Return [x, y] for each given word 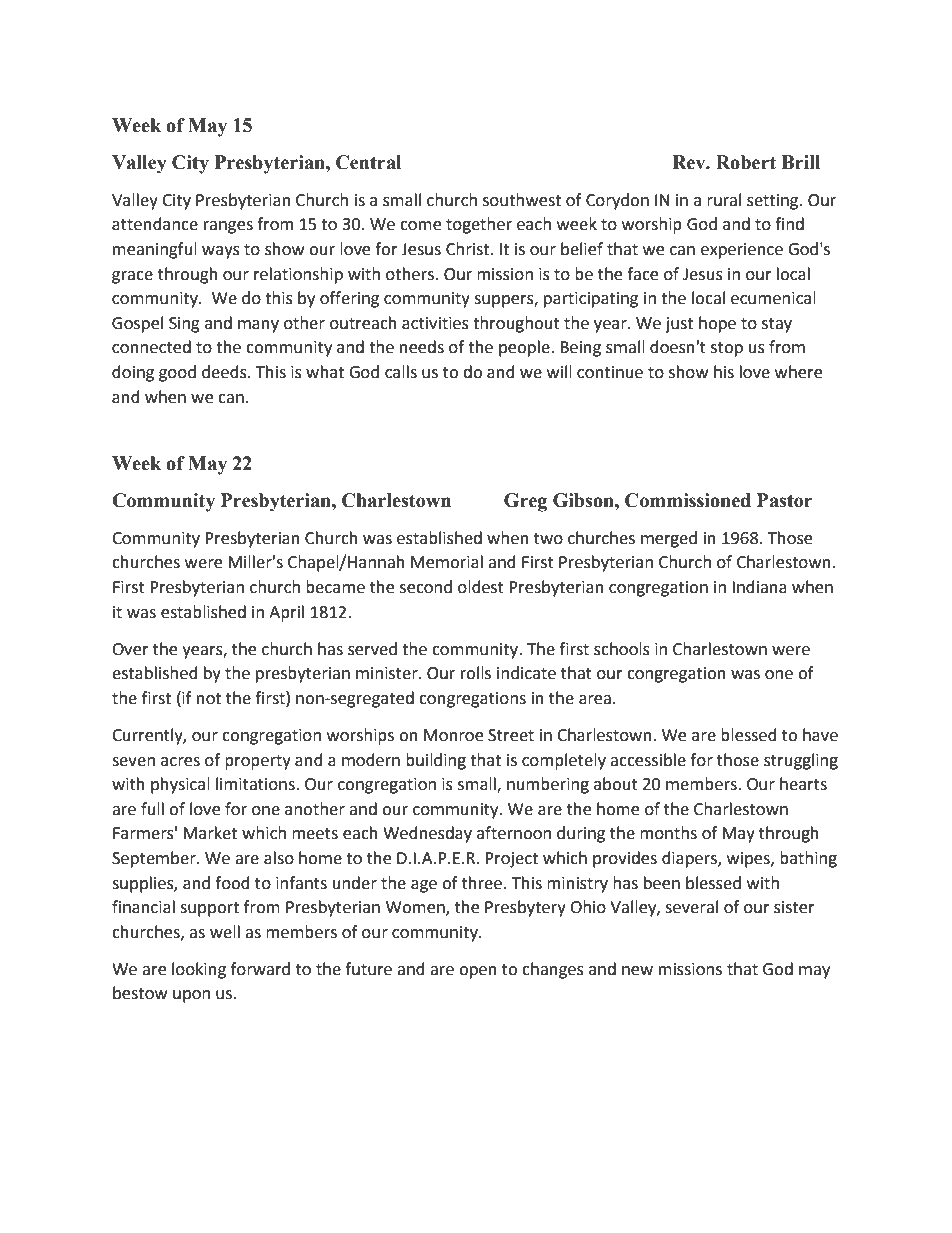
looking [199, 970]
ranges [228, 227]
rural [724, 200]
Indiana [759, 587]
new [637, 971]
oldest [481, 587]
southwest [522, 200]
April [286, 613]
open [478, 972]
